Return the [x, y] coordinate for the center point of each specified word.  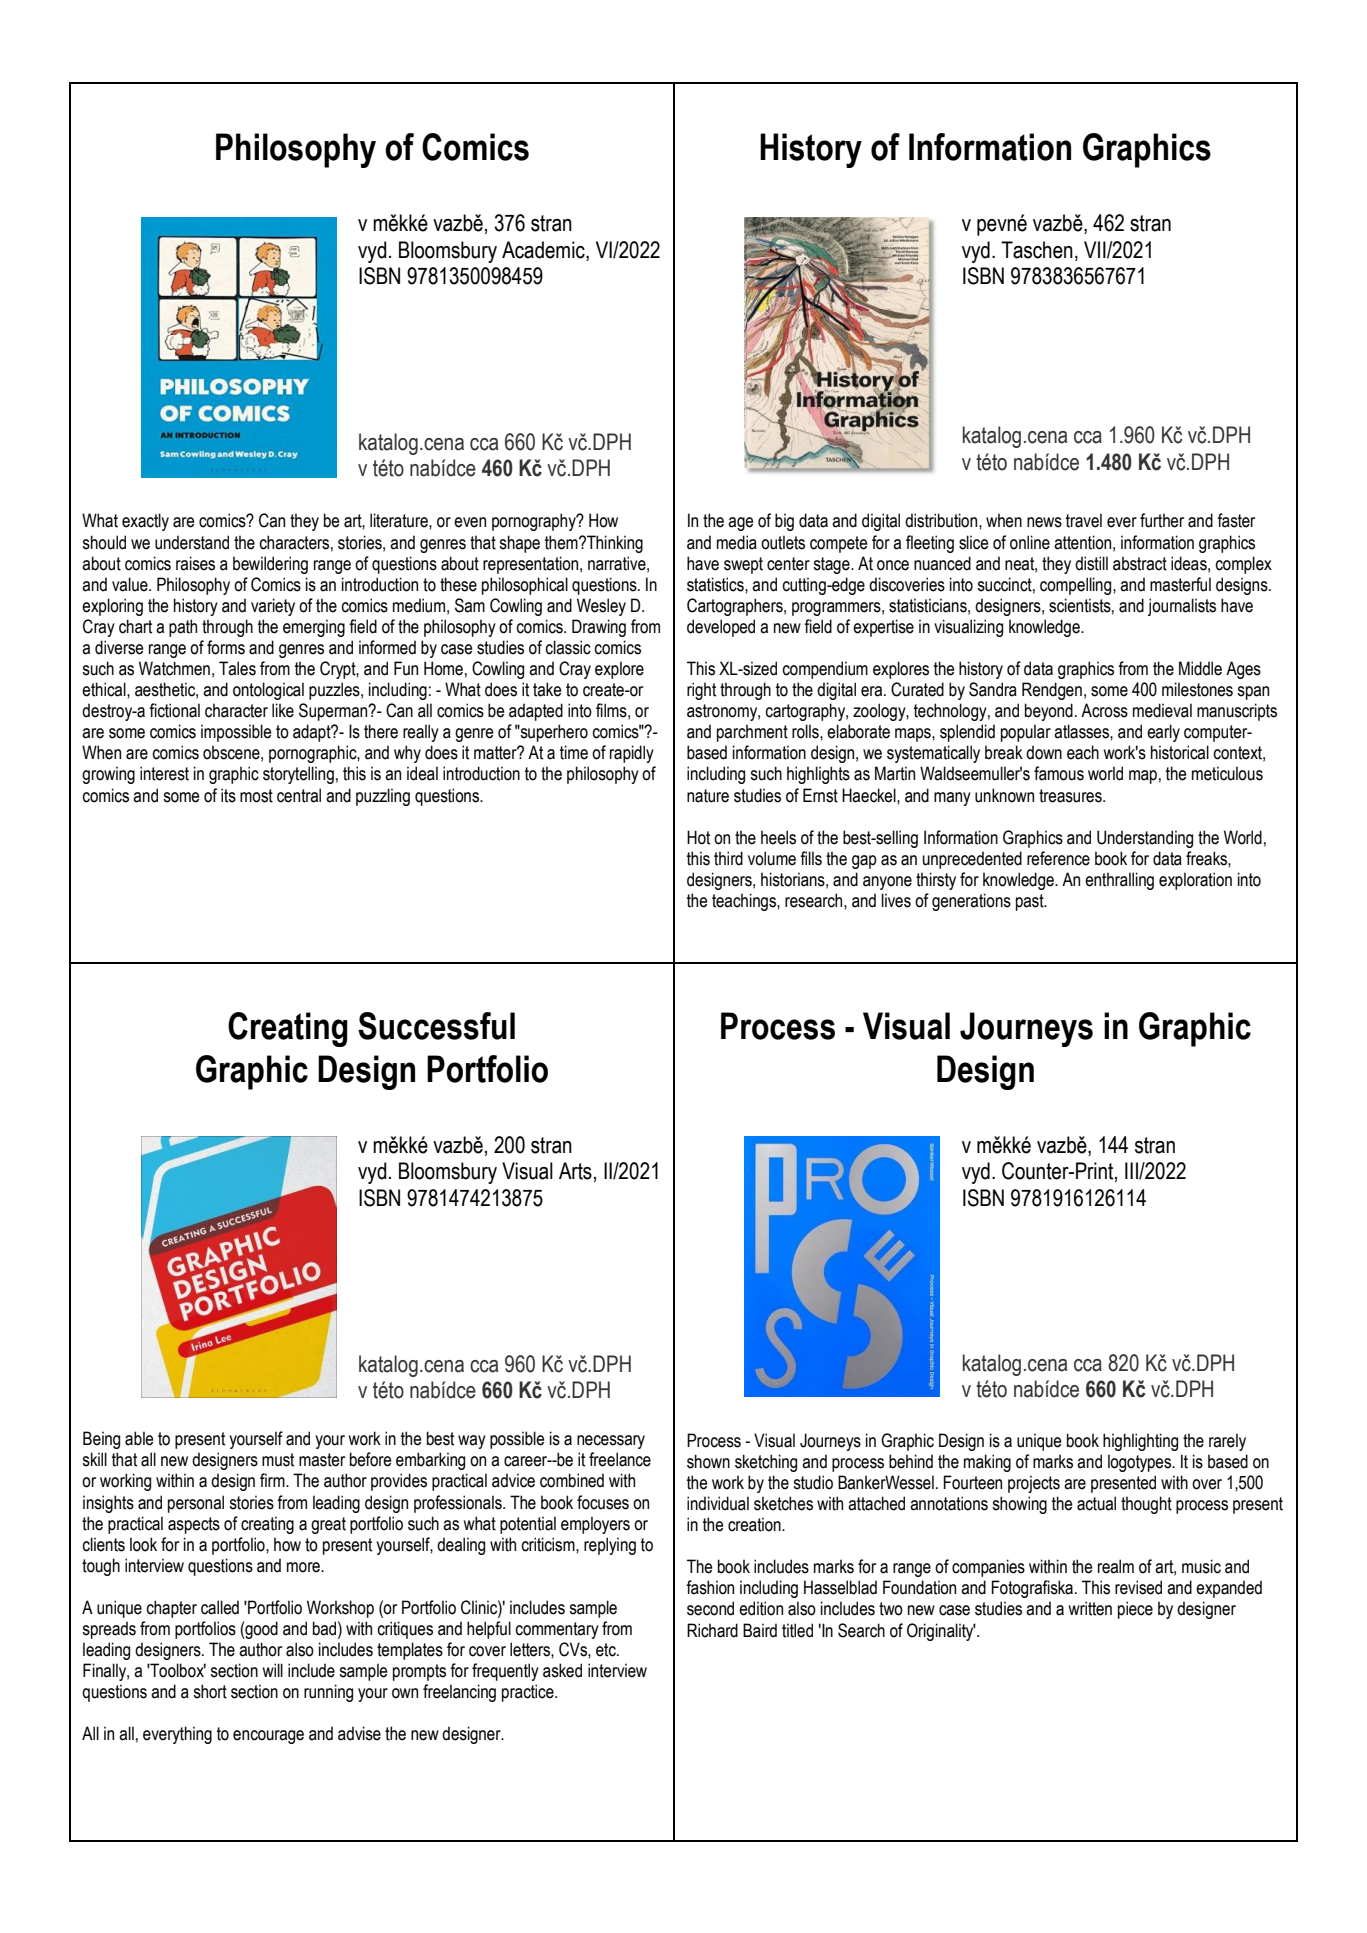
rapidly [632, 754]
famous [1059, 773]
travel [1084, 520]
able [139, 1438]
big [784, 522]
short [210, 1691]
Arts [575, 1171]
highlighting [1140, 1442]
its [228, 795]
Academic [544, 250]
